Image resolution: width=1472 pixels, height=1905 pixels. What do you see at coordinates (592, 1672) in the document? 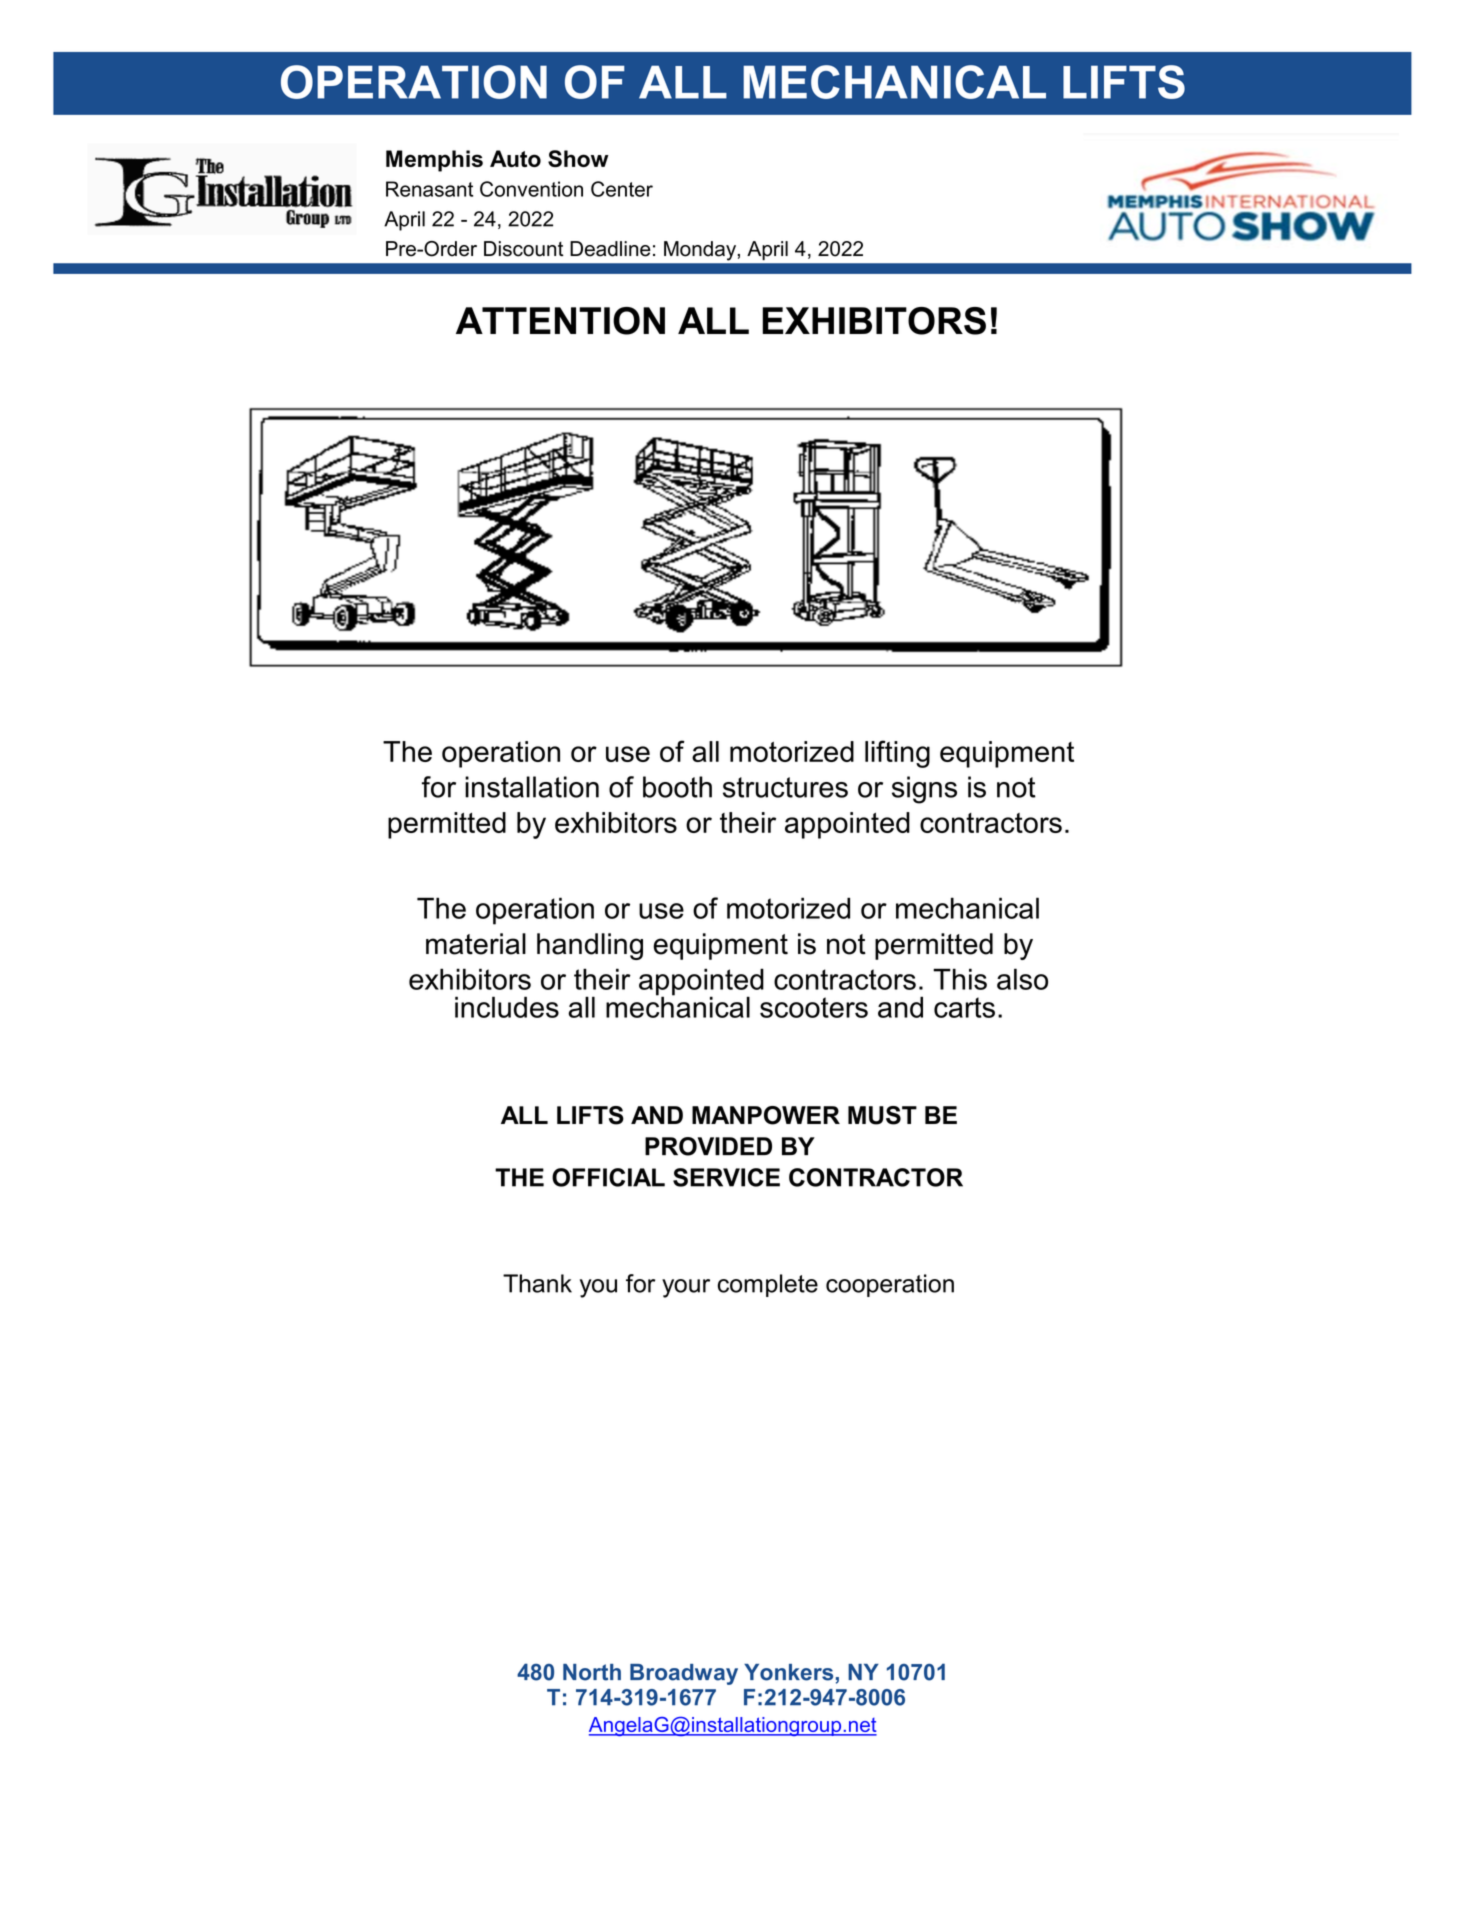
I see `North` at bounding box center [592, 1672].
